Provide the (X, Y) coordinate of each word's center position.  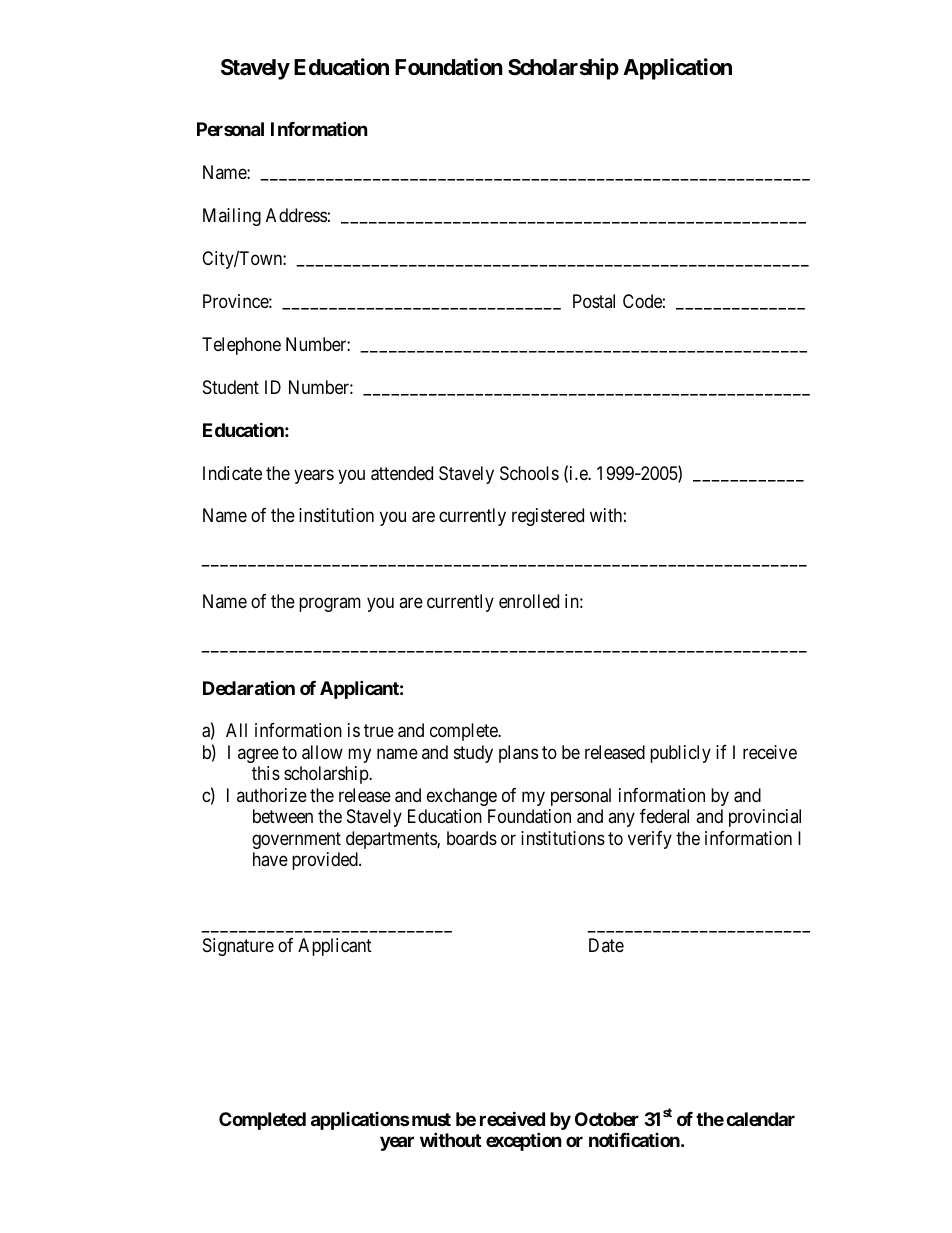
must (430, 1119)
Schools (529, 473)
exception (524, 1141)
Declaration (249, 687)
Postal (594, 301)
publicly (680, 754)
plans (518, 754)
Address (296, 215)
